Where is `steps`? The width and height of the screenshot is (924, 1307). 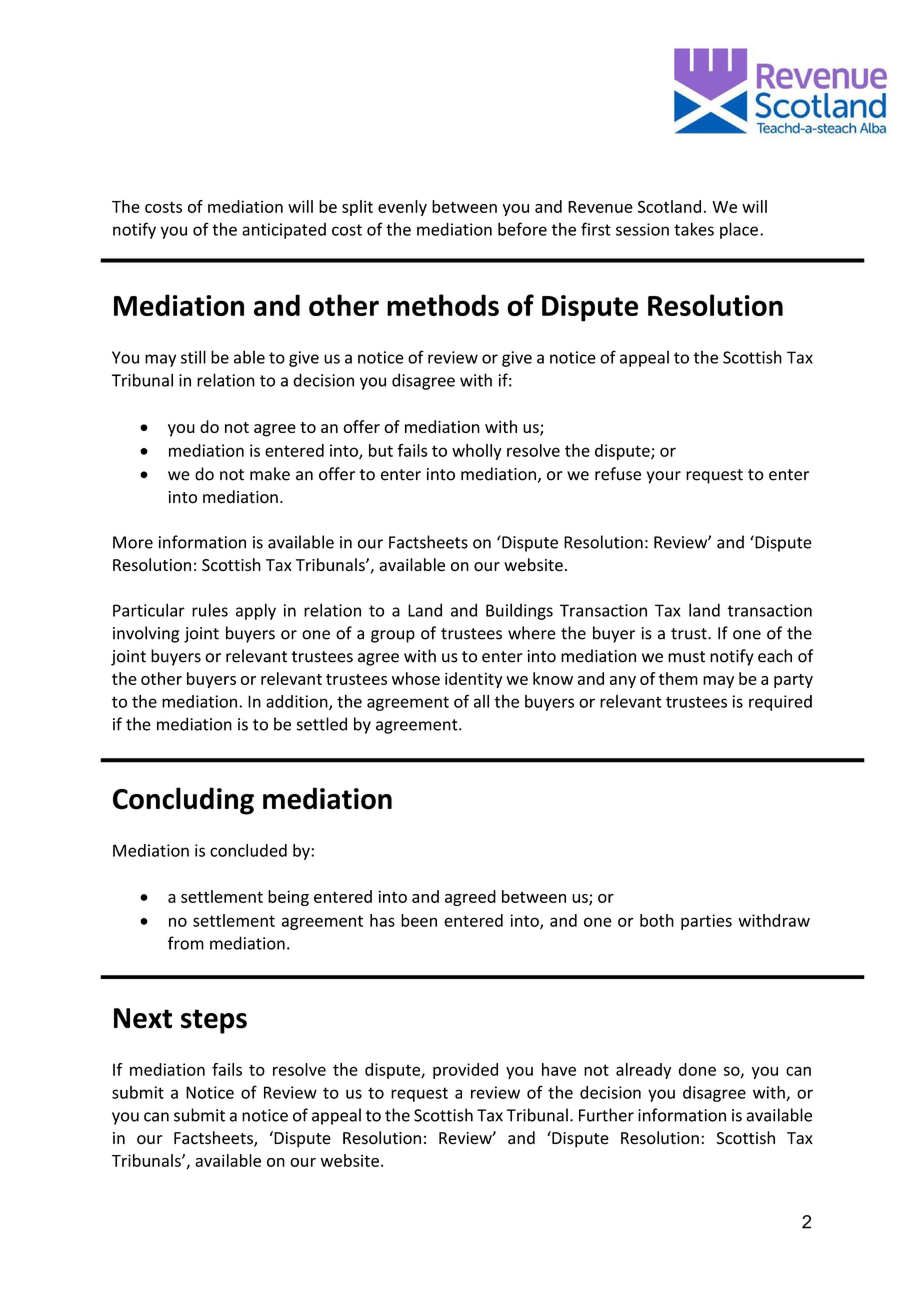
steps is located at coordinates (214, 1021).
